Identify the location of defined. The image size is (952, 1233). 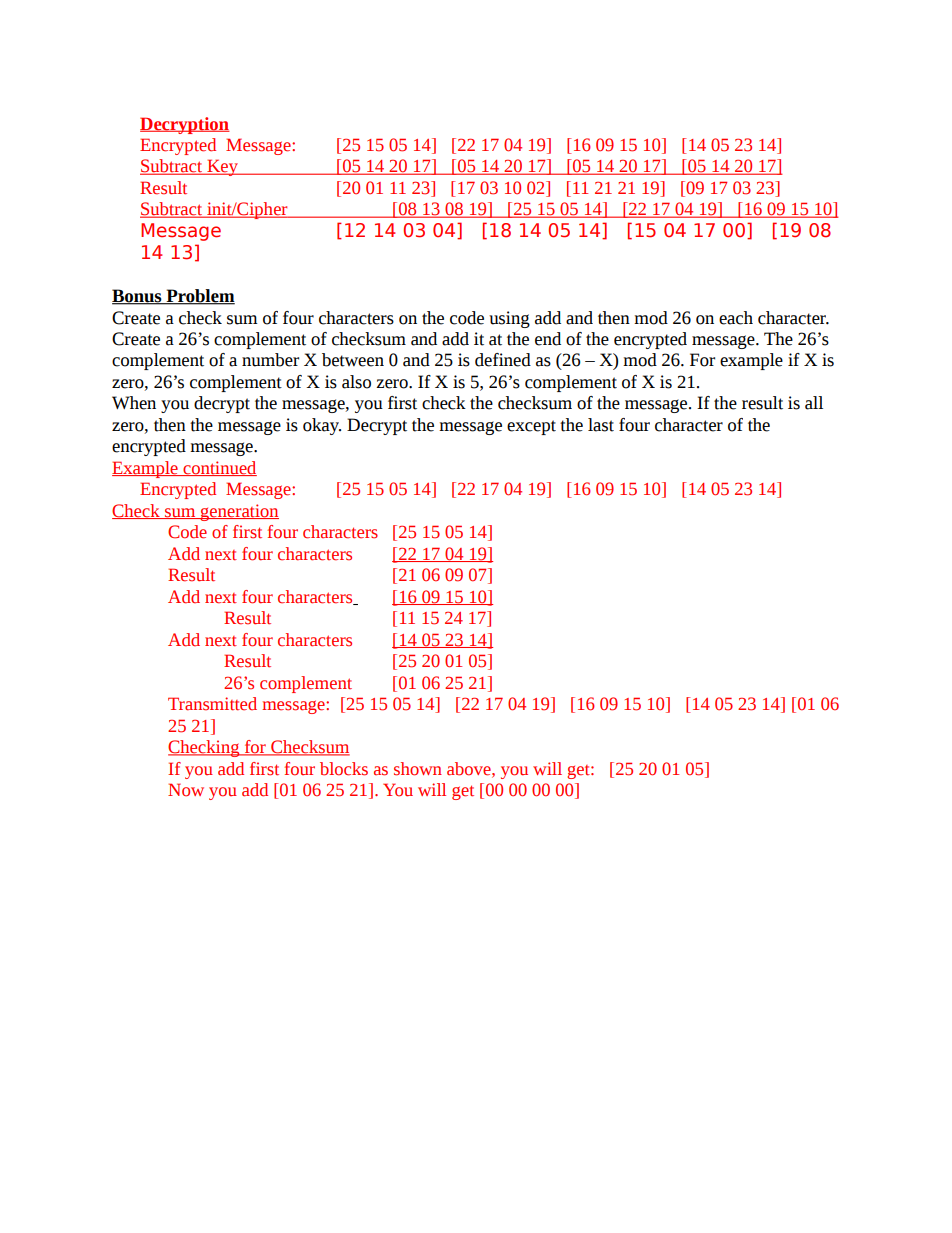
(503, 360).
